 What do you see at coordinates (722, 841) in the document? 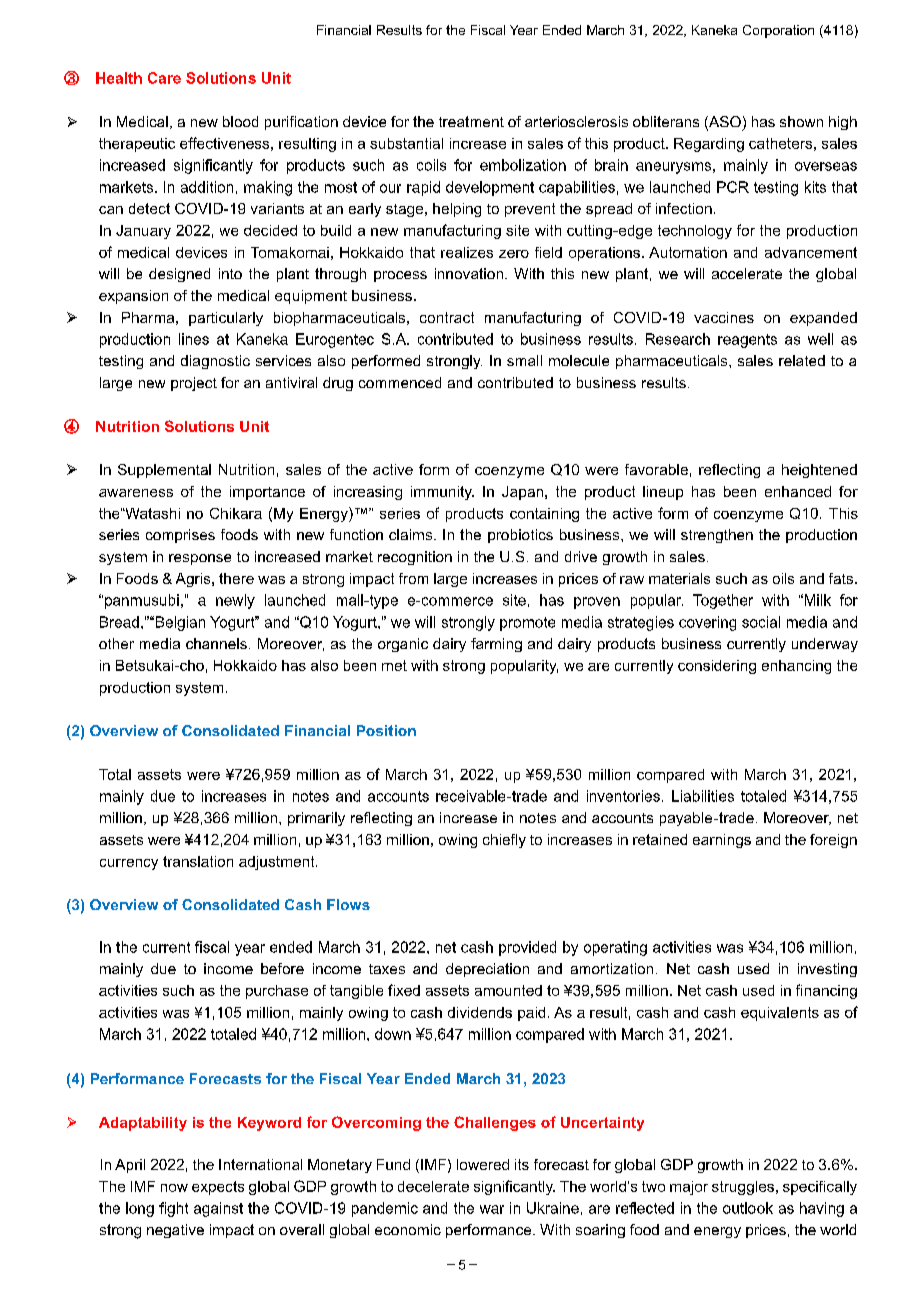
I see `earnings` at bounding box center [722, 841].
